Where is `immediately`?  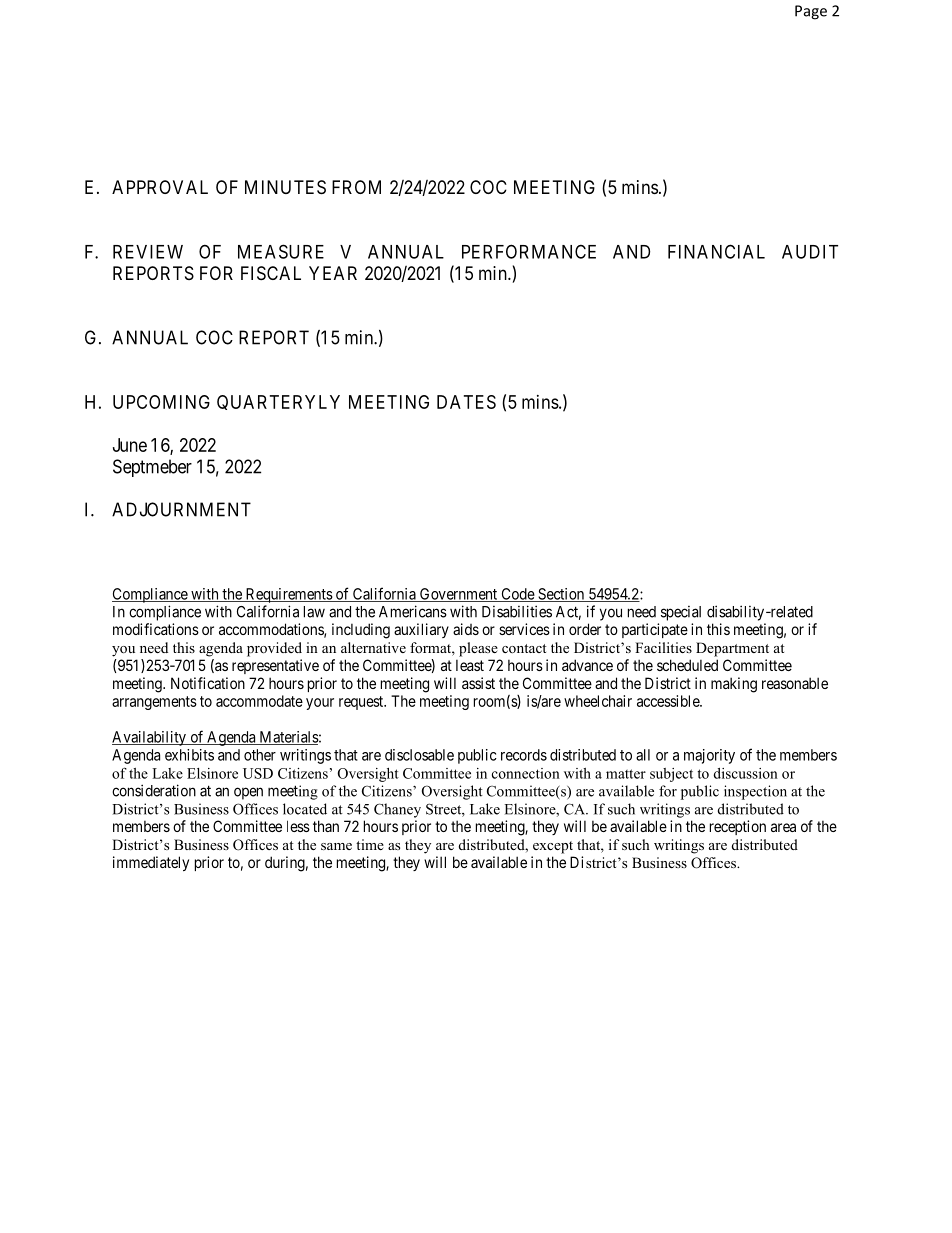
immediately is located at coordinates (151, 863).
